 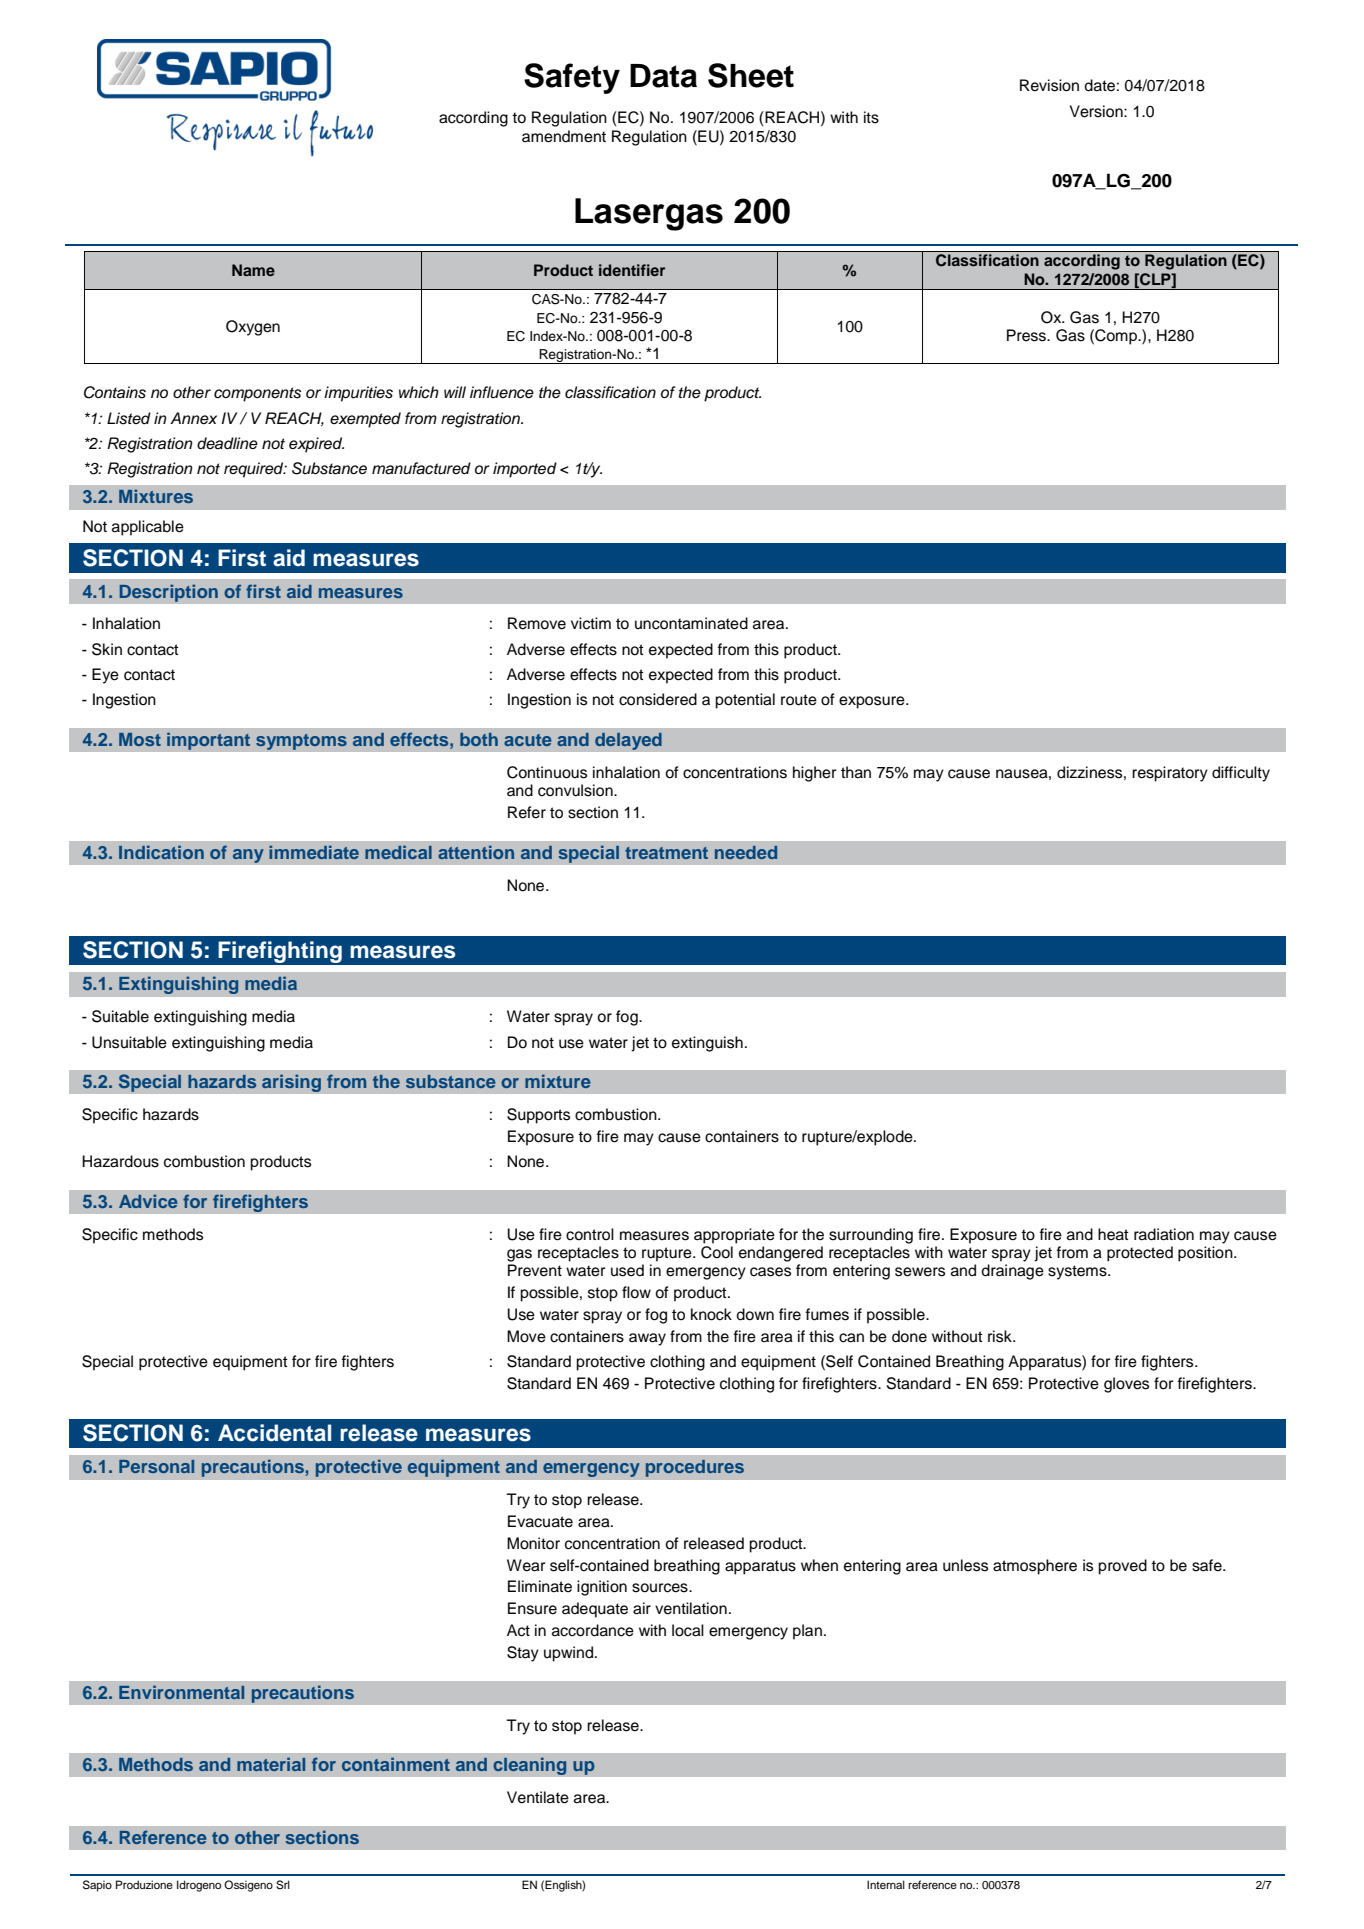 What do you see at coordinates (283, 1885) in the screenshot?
I see `Srl` at bounding box center [283, 1885].
